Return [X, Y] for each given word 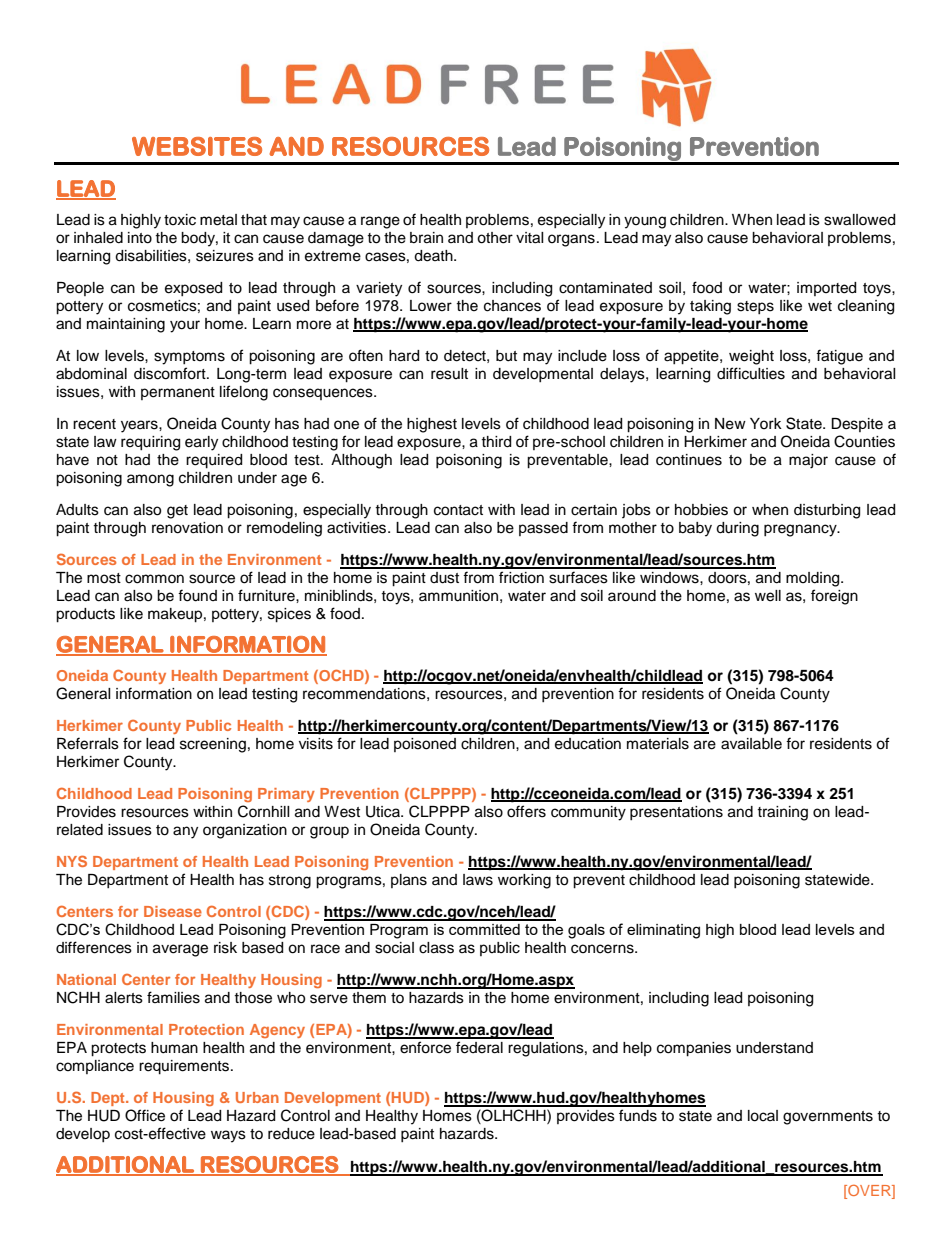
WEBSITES [197, 146]
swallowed [859, 220]
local [763, 1116]
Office [145, 1115]
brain [426, 238]
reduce [291, 1134]
